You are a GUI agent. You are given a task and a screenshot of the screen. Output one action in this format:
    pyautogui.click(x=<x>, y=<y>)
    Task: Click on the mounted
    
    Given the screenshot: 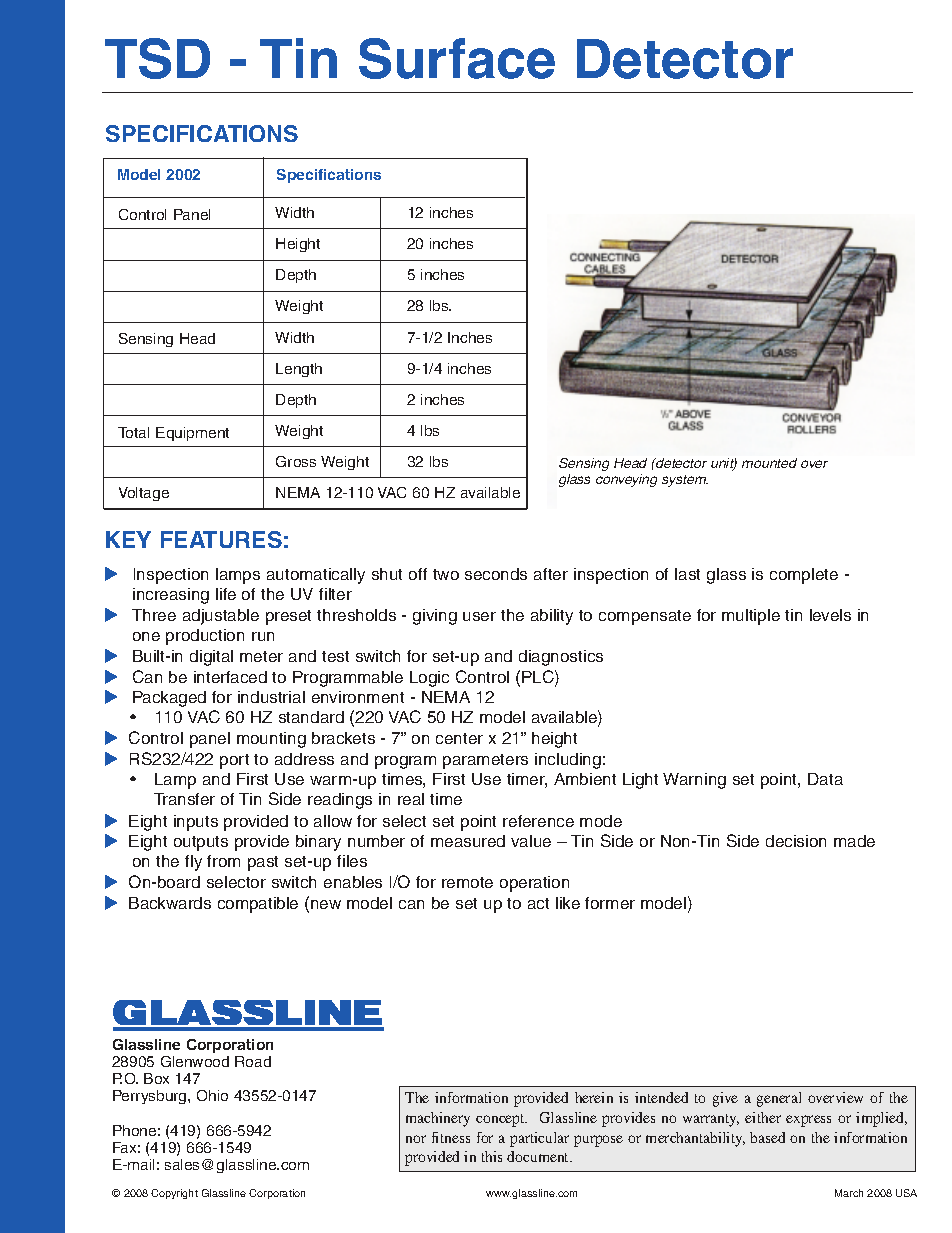 What is the action you would take?
    pyautogui.click(x=769, y=463)
